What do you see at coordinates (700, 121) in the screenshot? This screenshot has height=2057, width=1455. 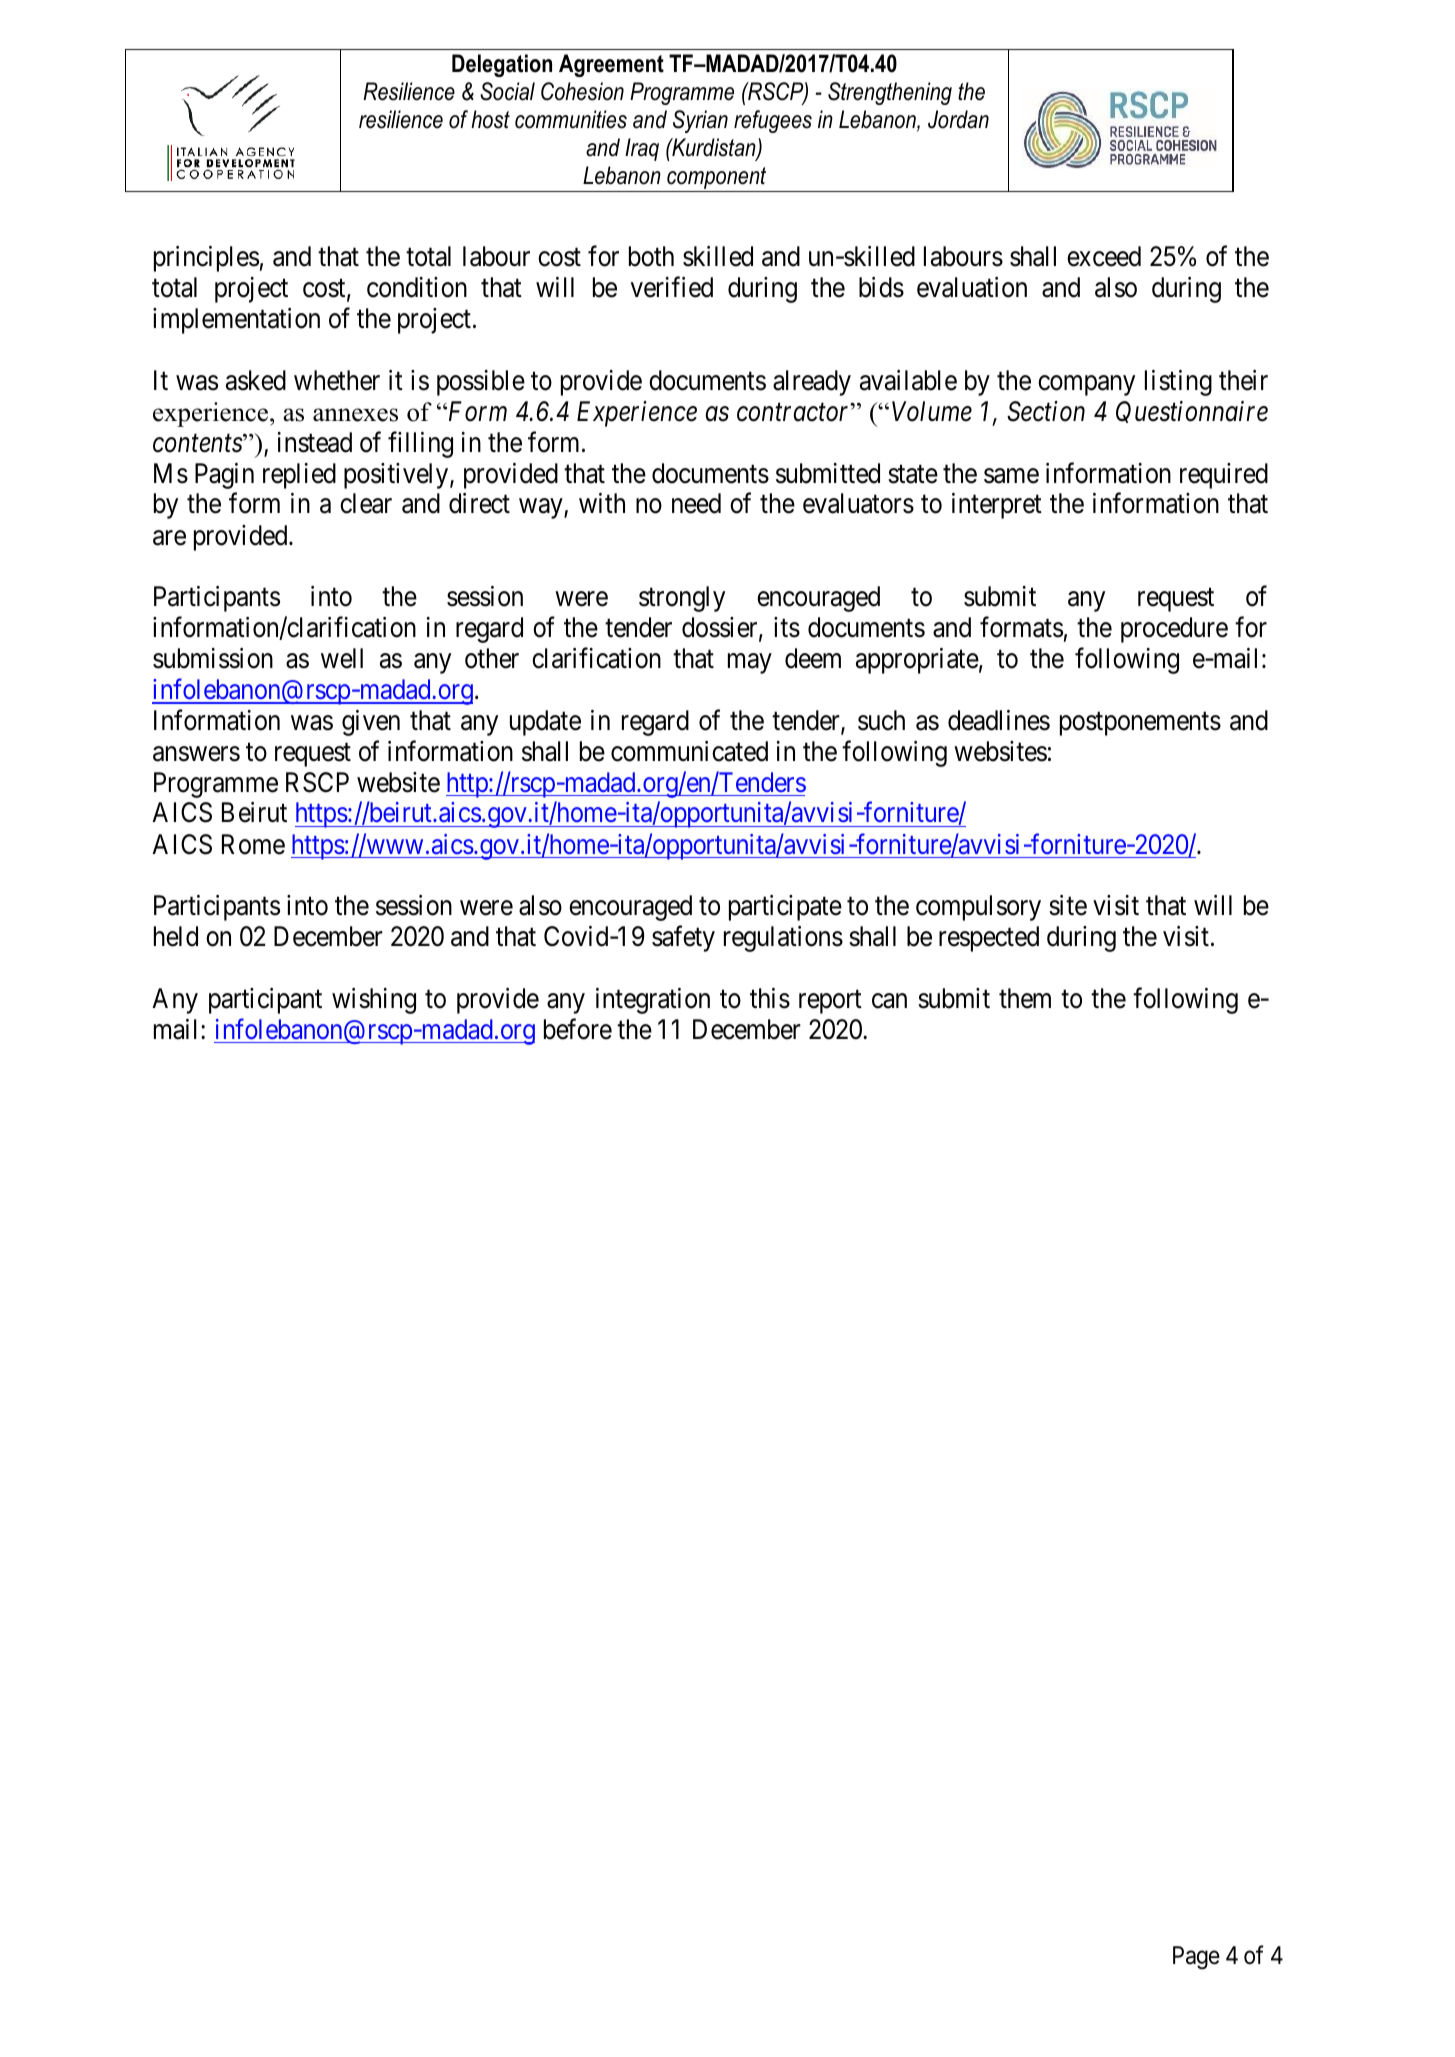 I see `Syrian` at bounding box center [700, 121].
